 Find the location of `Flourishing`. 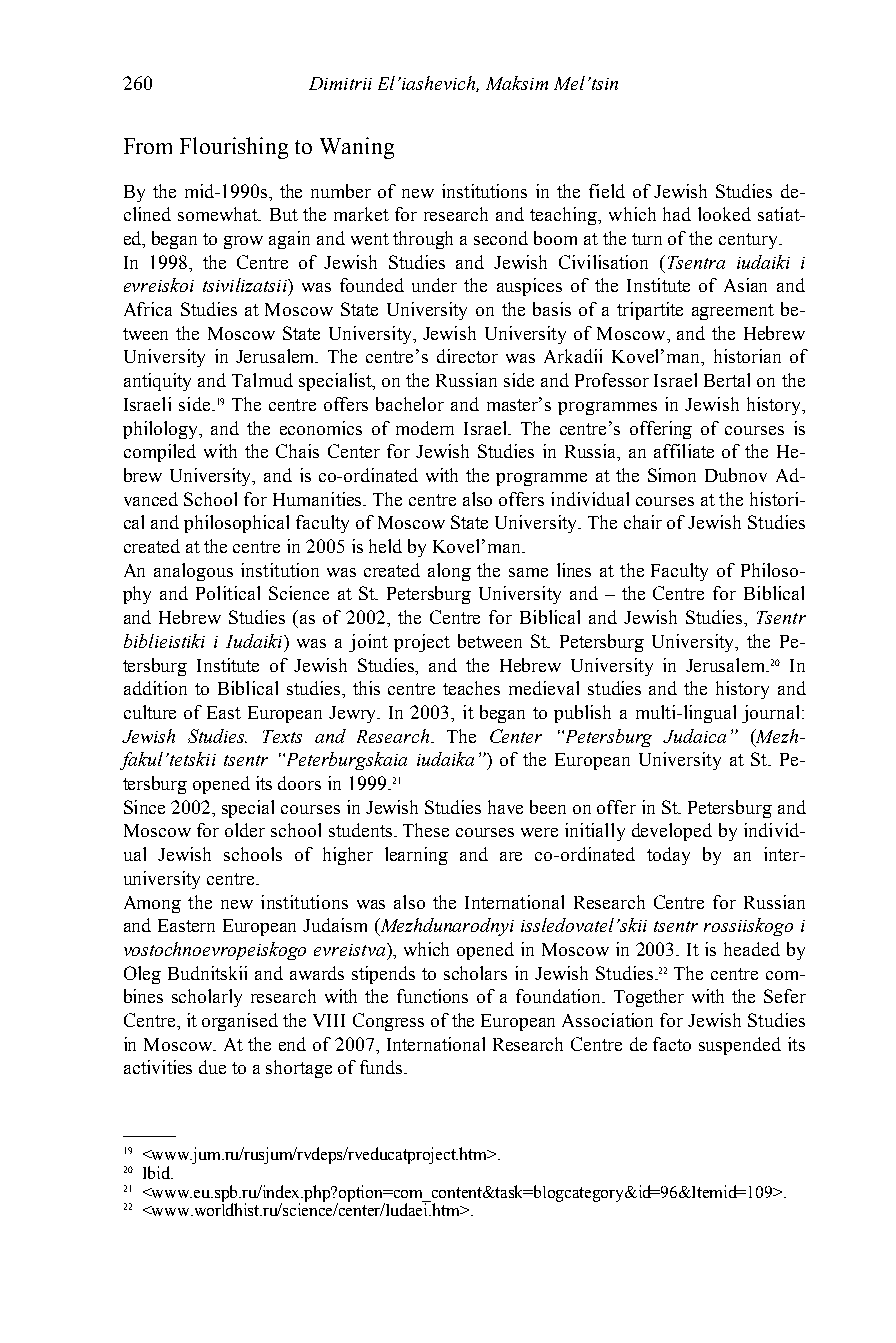

Flourishing is located at coordinates (234, 148).
